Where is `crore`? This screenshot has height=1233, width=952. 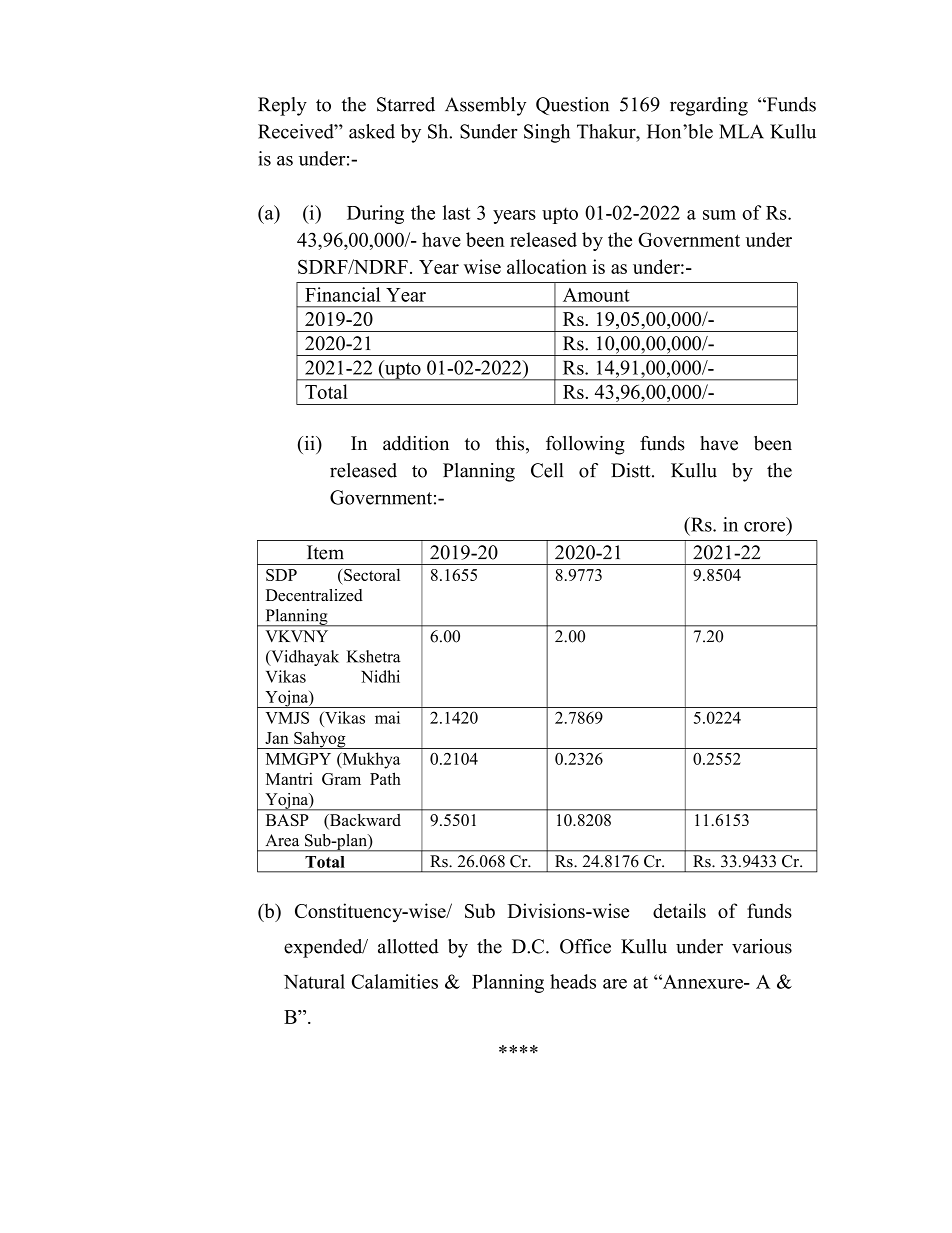
crore is located at coordinates (764, 527).
